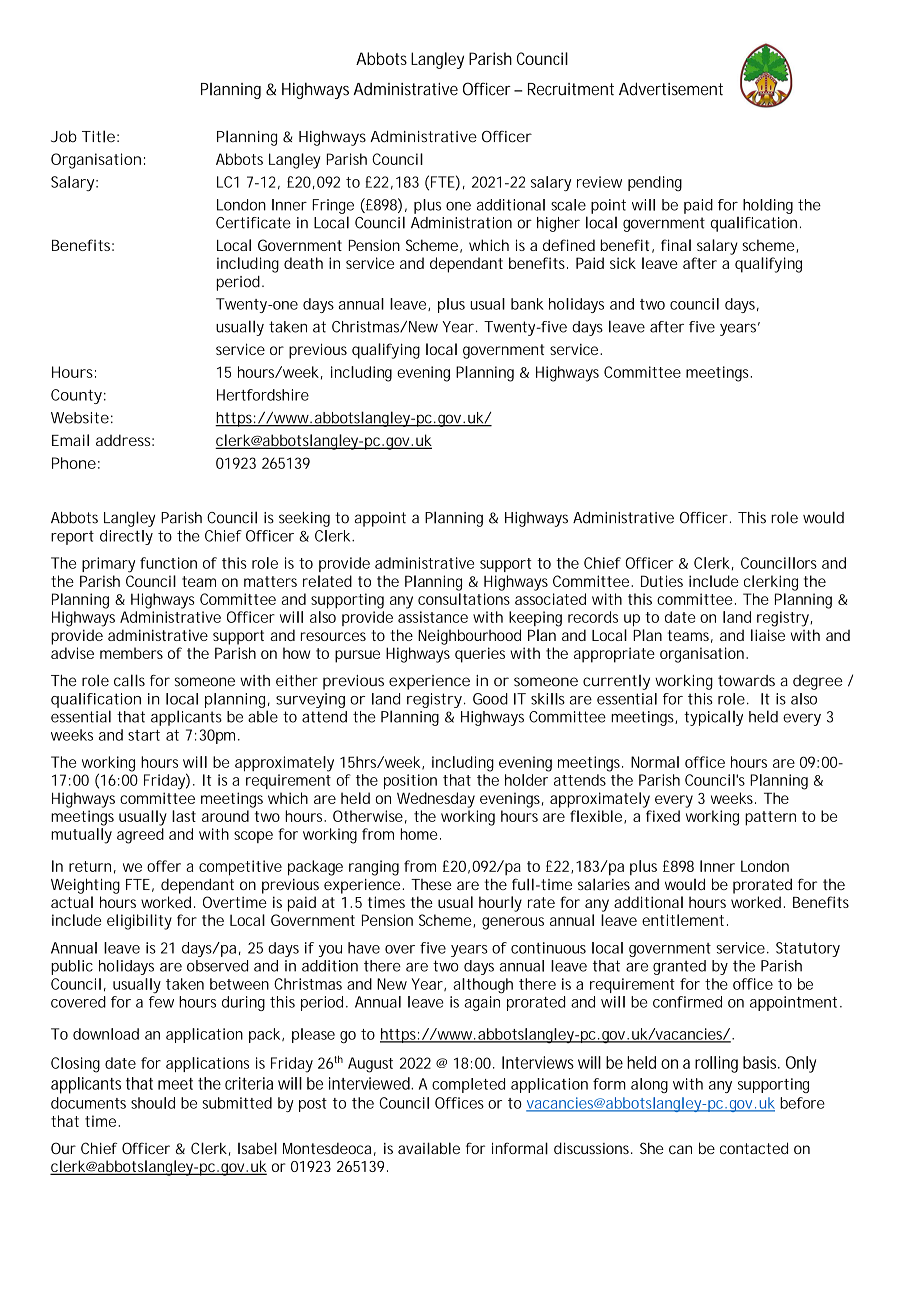 This screenshot has width=924, height=1308. Describe the element at coordinates (571, 89) in the screenshot. I see `Recruitment` at that location.
